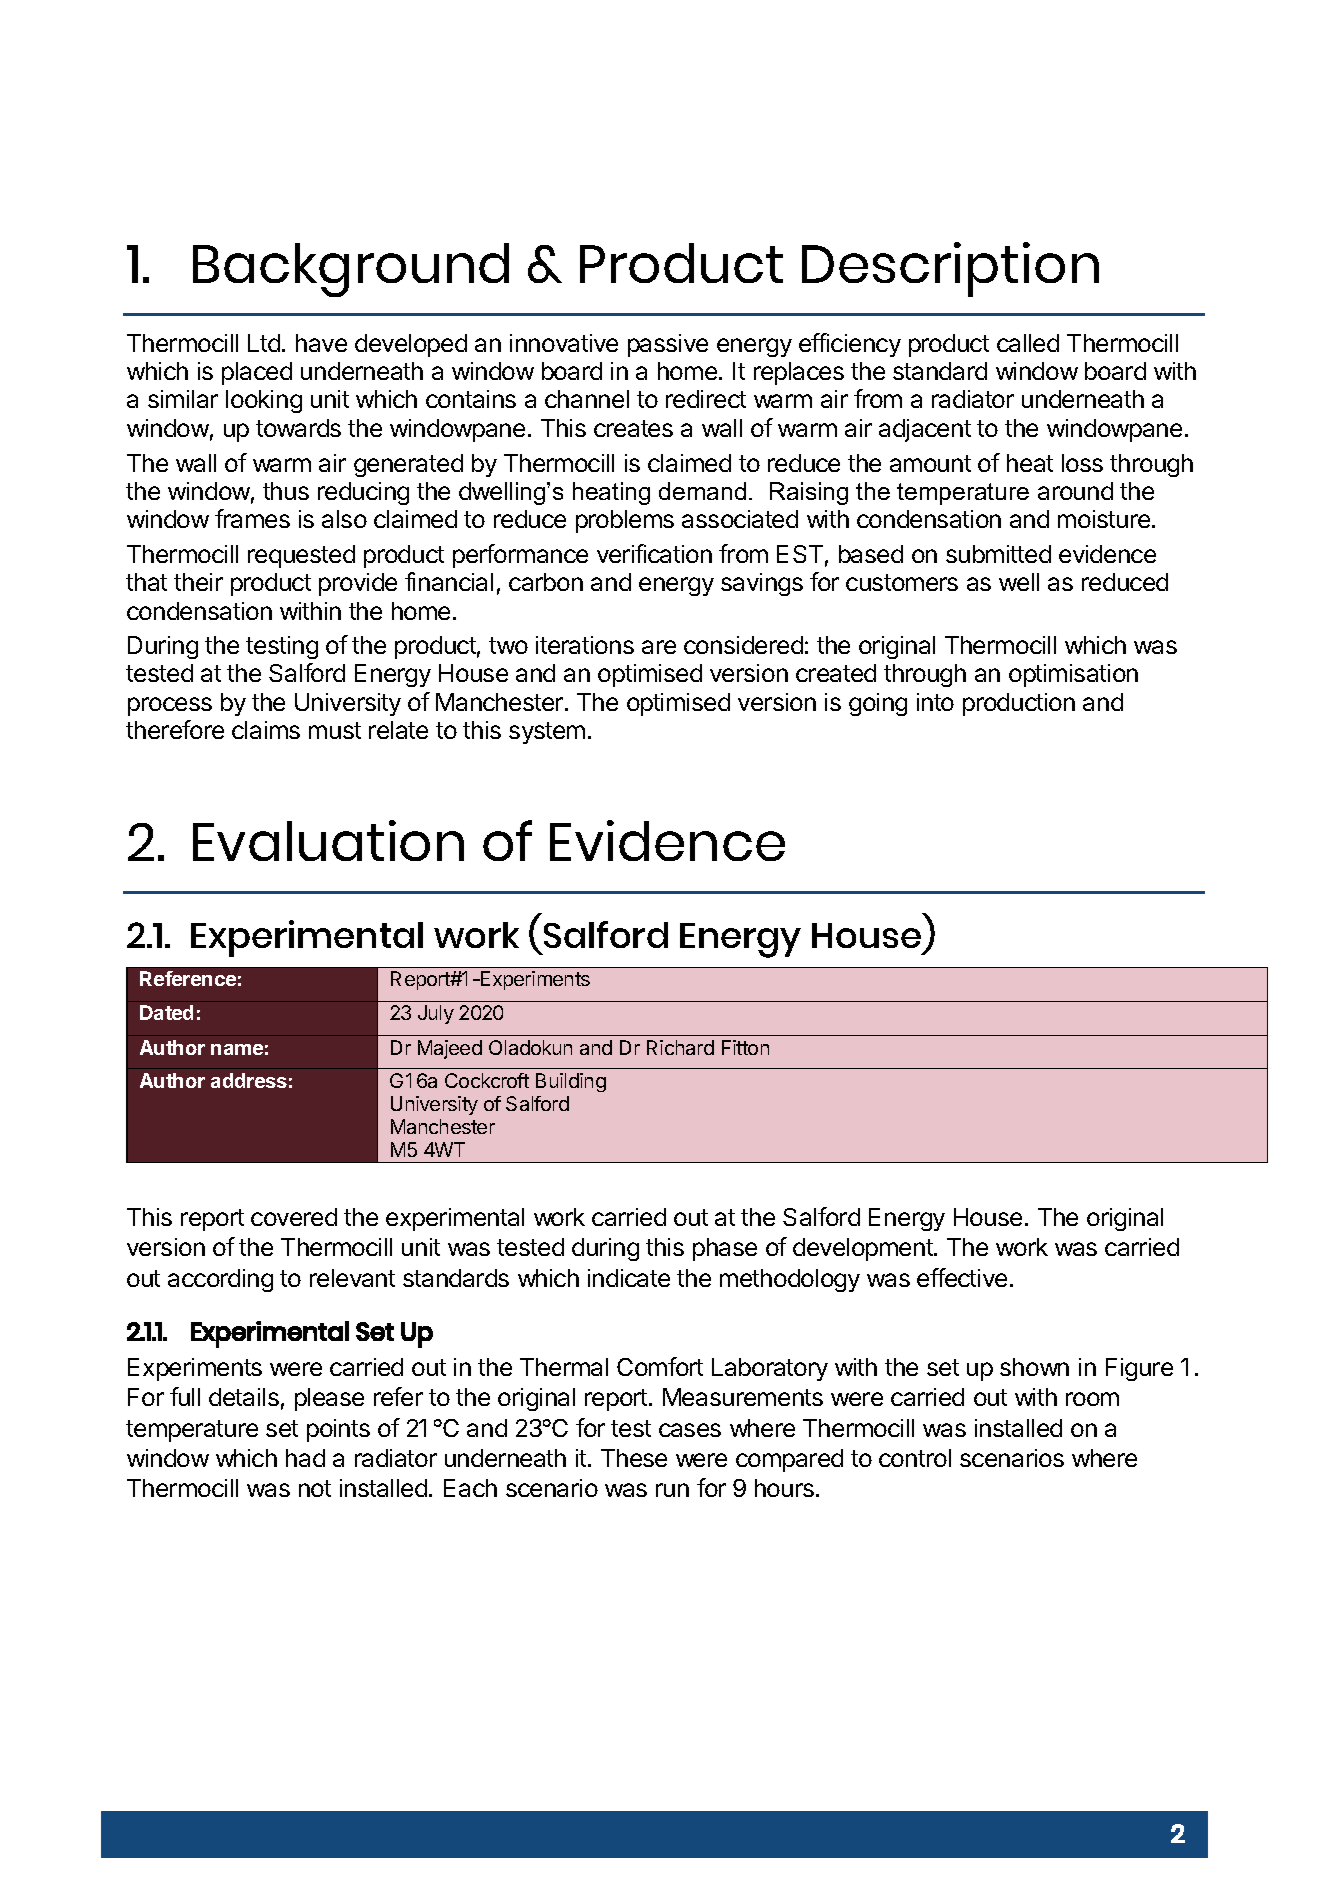  Describe the element at coordinates (294, 1217) in the screenshot. I see `covered` at that location.
